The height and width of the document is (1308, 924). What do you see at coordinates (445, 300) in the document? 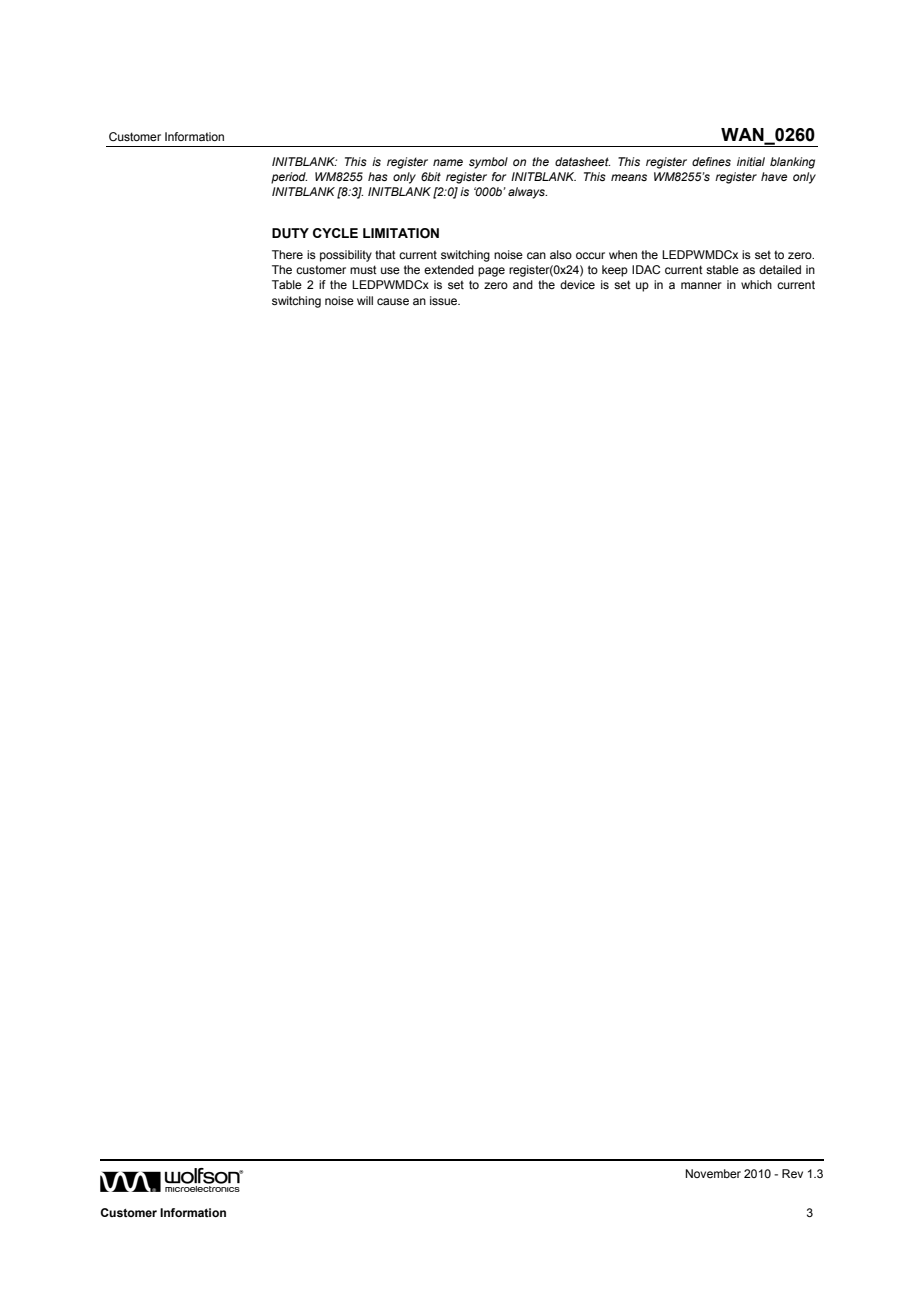
I see `issue` at bounding box center [445, 300].
